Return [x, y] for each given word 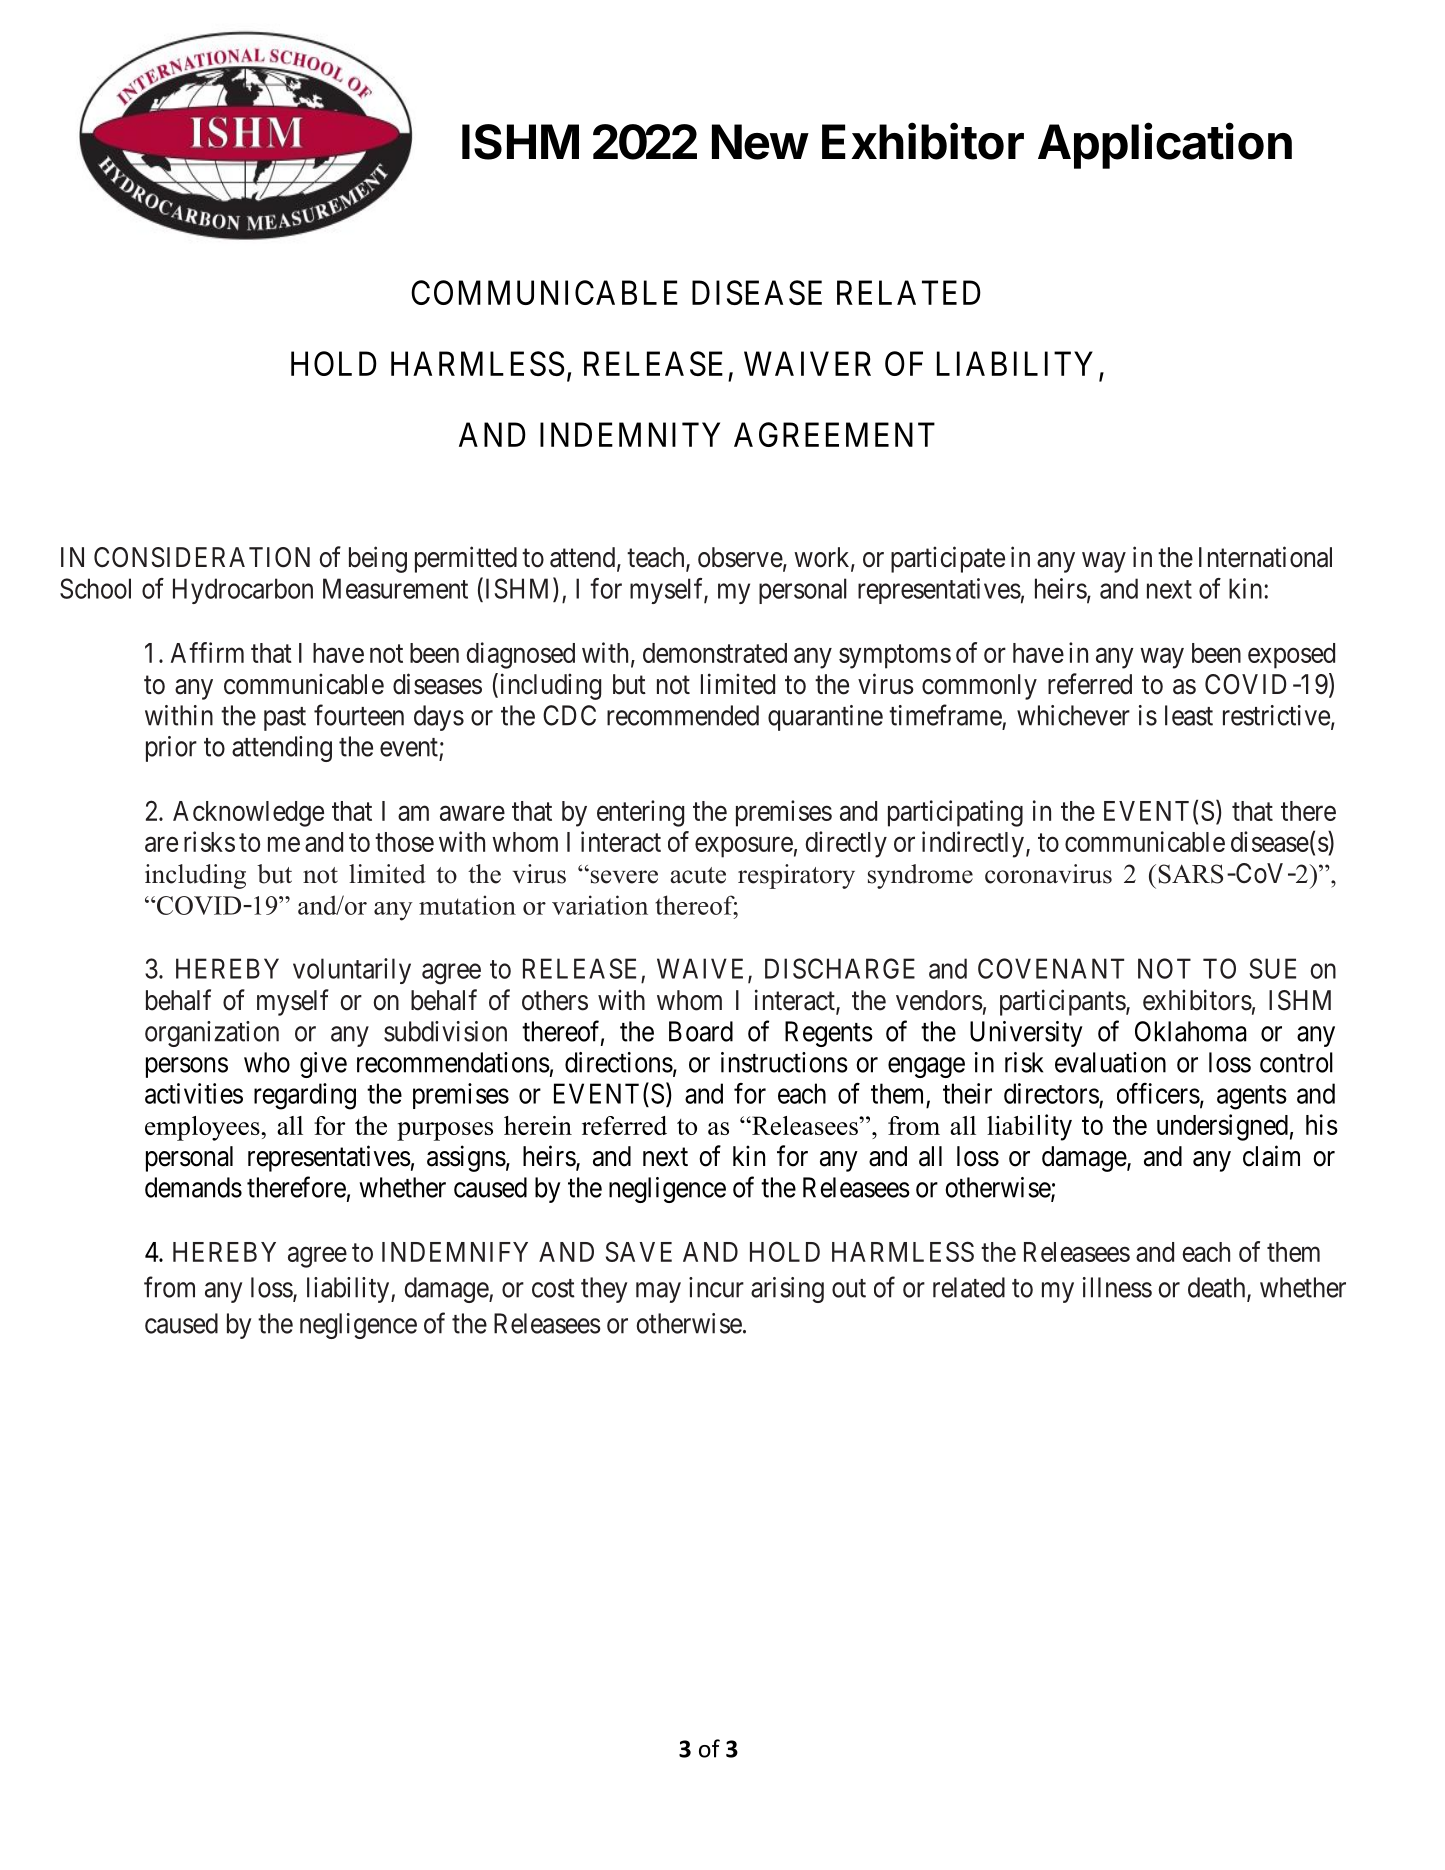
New [760, 142]
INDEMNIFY [455, 1252]
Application [1165, 145]
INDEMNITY [630, 434]
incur [716, 1287]
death [1218, 1288]
